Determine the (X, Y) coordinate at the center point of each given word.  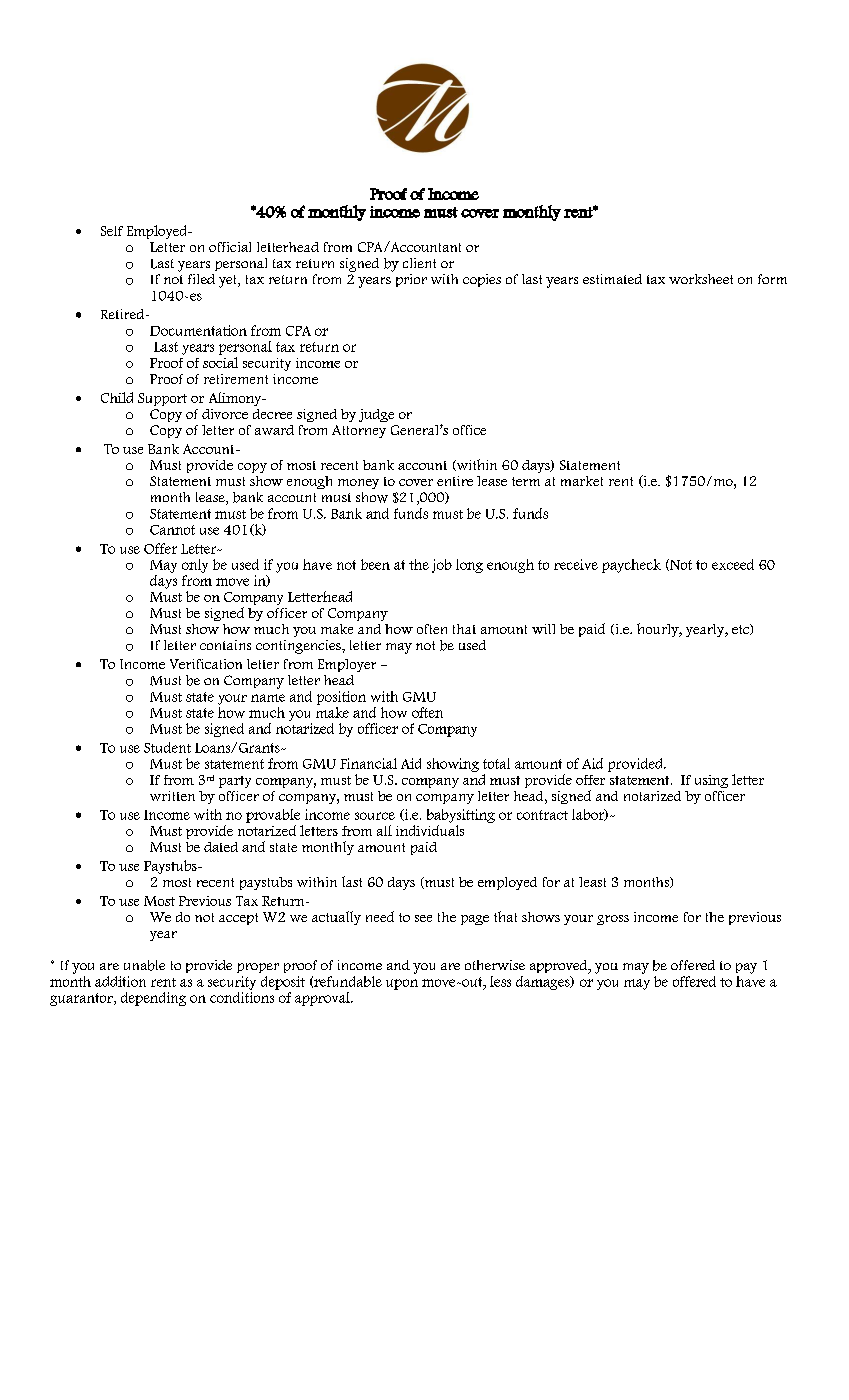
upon (402, 984)
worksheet (701, 279)
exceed (733, 564)
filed (201, 279)
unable (144, 965)
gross (613, 920)
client (419, 263)
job (442, 566)
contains (225, 645)
